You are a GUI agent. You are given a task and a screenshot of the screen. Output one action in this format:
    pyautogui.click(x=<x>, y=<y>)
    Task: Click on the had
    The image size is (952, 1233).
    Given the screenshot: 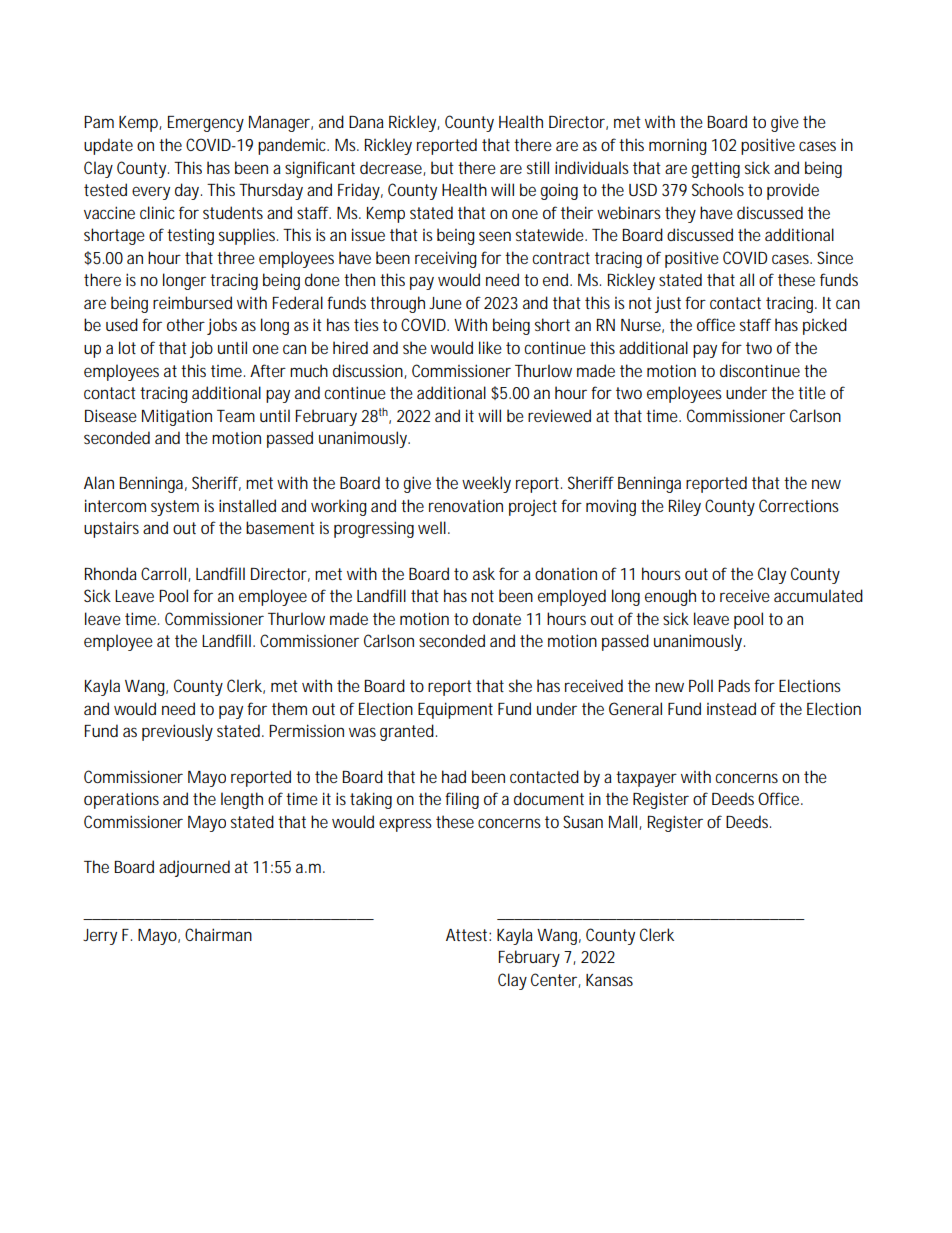 What is the action you would take?
    pyautogui.click(x=454, y=776)
